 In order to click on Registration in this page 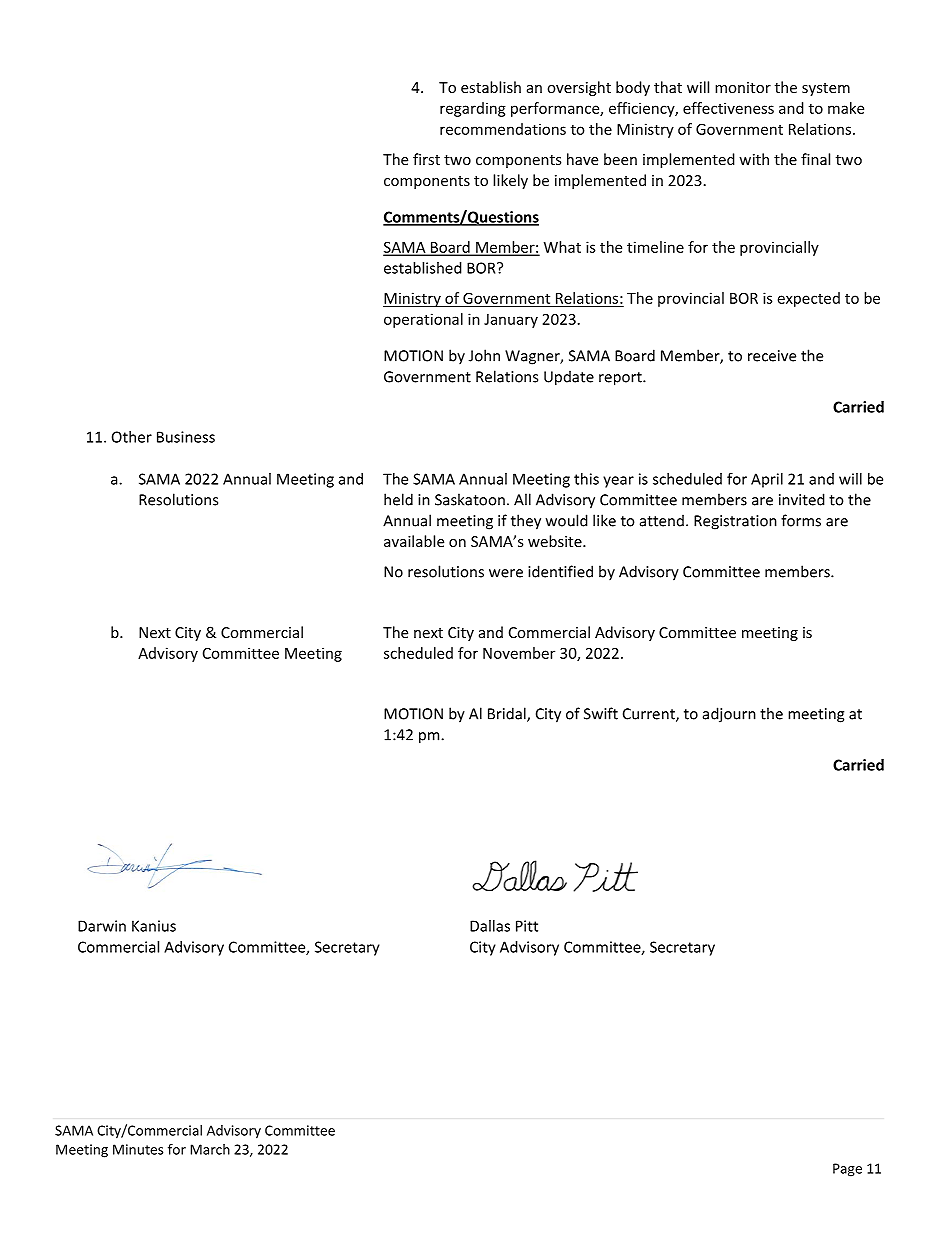, I will do `click(735, 522)`.
